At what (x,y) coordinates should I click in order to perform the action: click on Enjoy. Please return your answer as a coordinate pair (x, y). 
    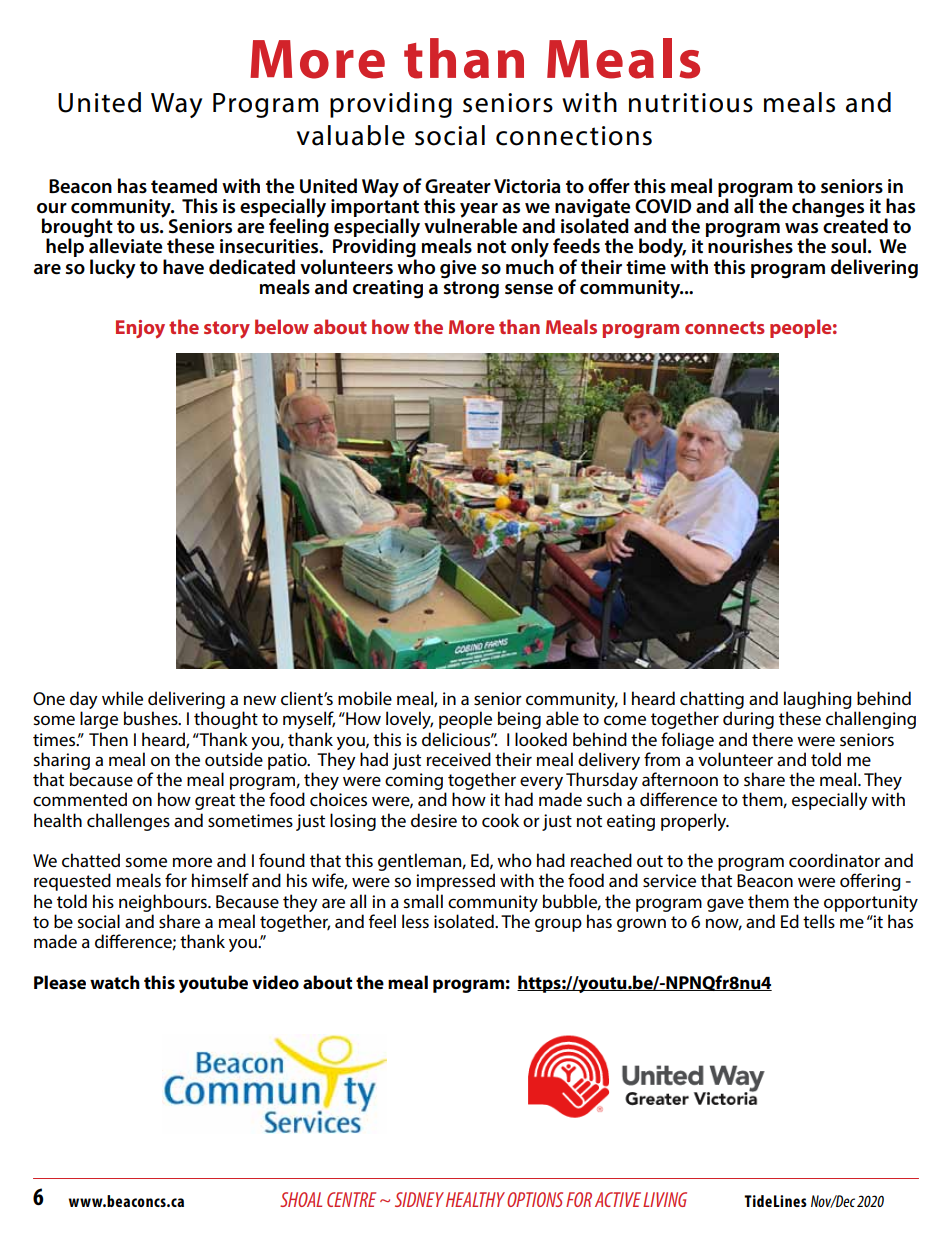
    Looking at the image, I should click on (140, 329).
